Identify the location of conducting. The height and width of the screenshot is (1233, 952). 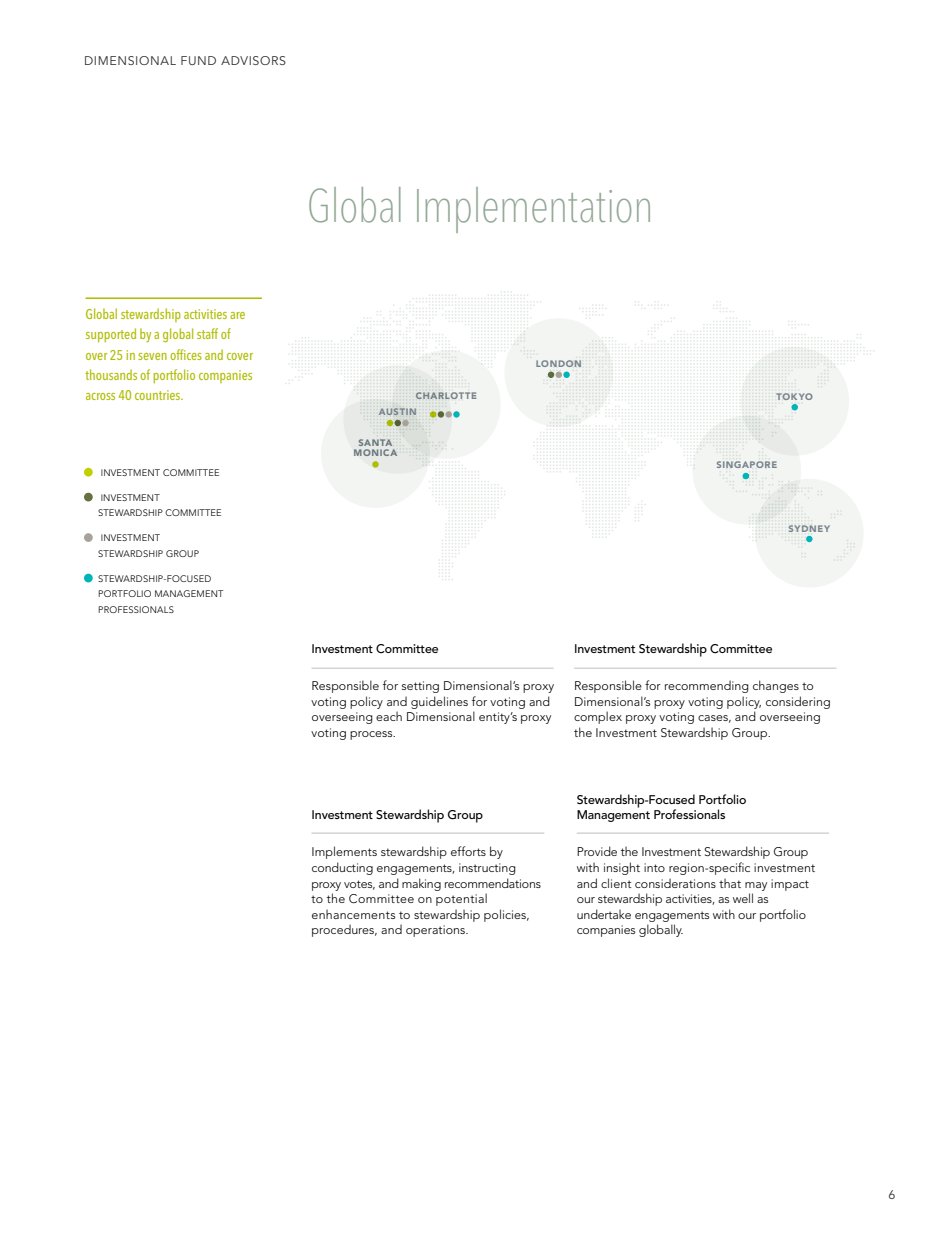
(342, 868).
